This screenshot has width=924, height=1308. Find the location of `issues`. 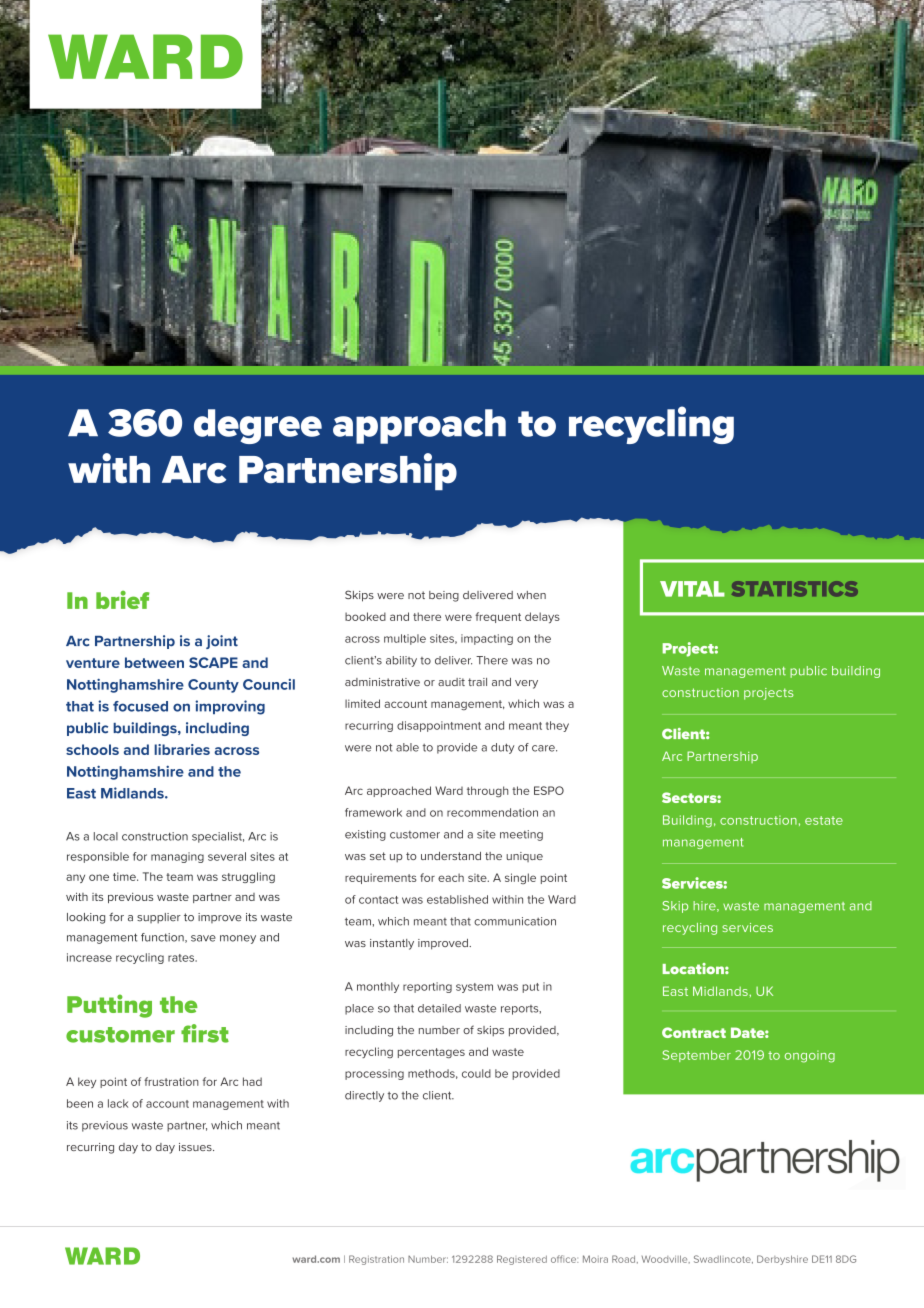

issues is located at coordinates (196, 1147).
